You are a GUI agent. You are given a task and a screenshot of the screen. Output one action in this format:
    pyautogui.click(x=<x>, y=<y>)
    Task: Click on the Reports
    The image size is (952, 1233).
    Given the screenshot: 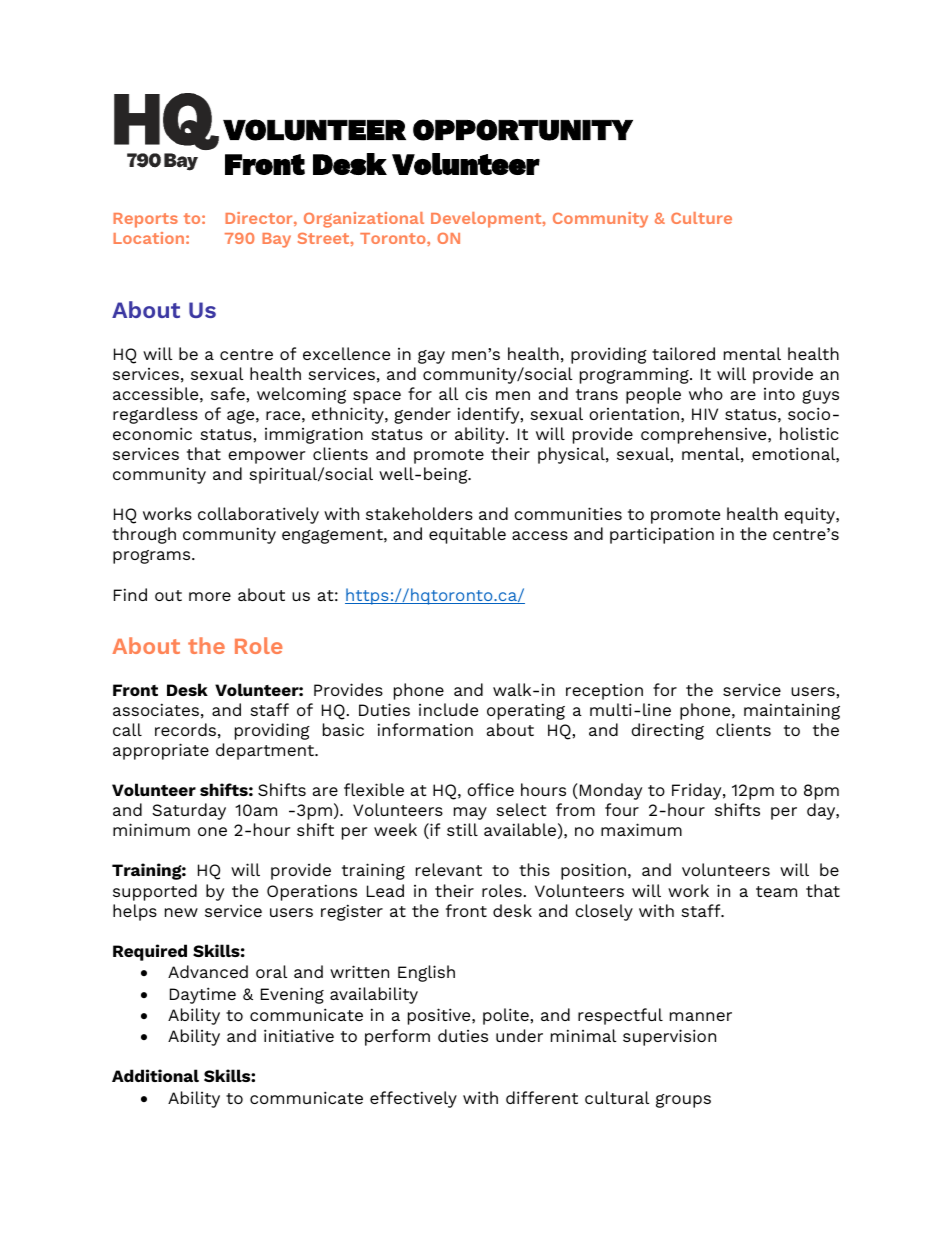 What is the action you would take?
    pyautogui.click(x=145, y=220)
